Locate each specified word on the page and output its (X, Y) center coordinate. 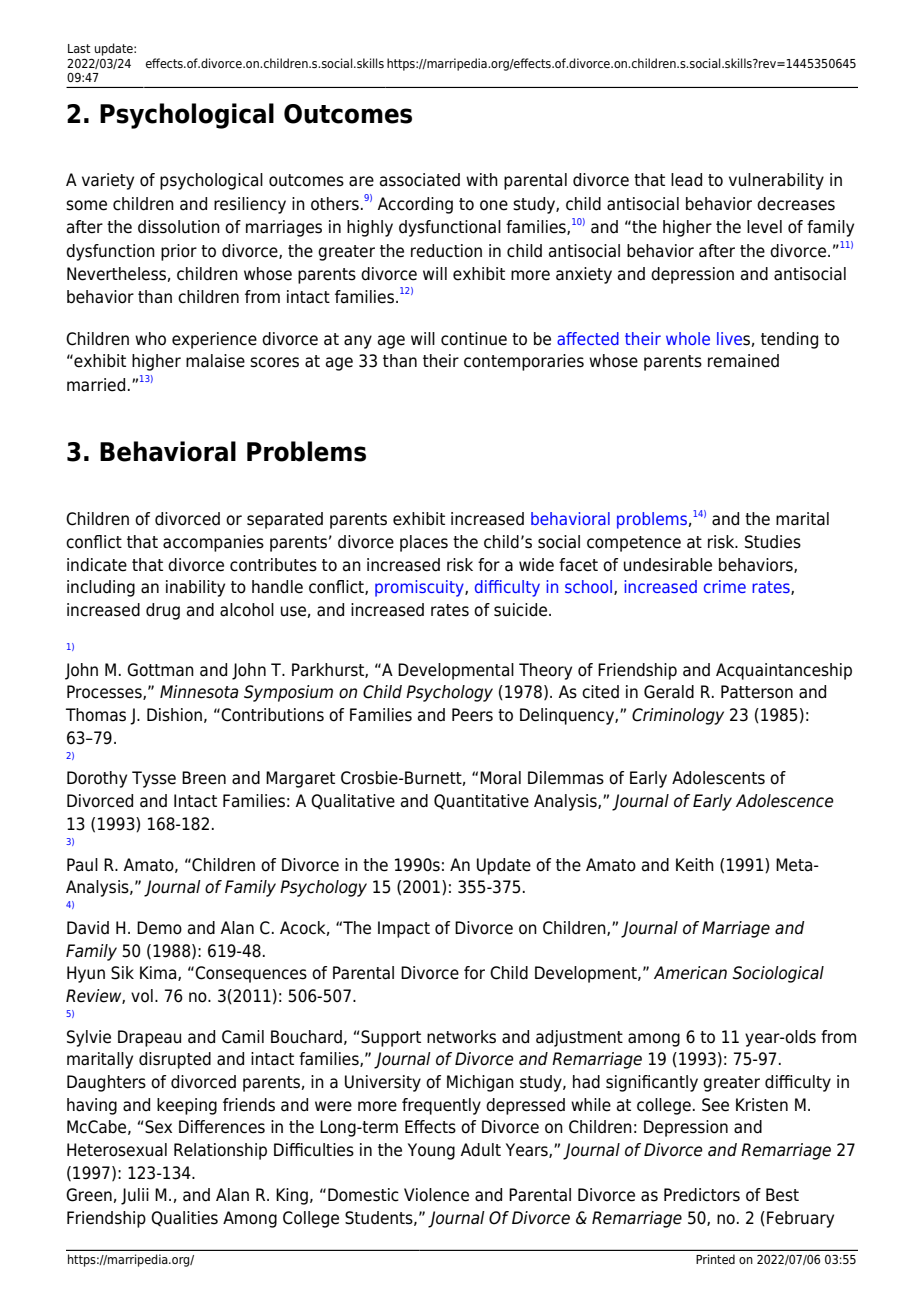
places (424, 543)
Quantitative (481, 802)
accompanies (213, 543)
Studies (773, 542)
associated (420, 180)
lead (686, 180)
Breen (204, 778)
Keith (695, 865)
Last (79, 48)
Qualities (184, 1219)
